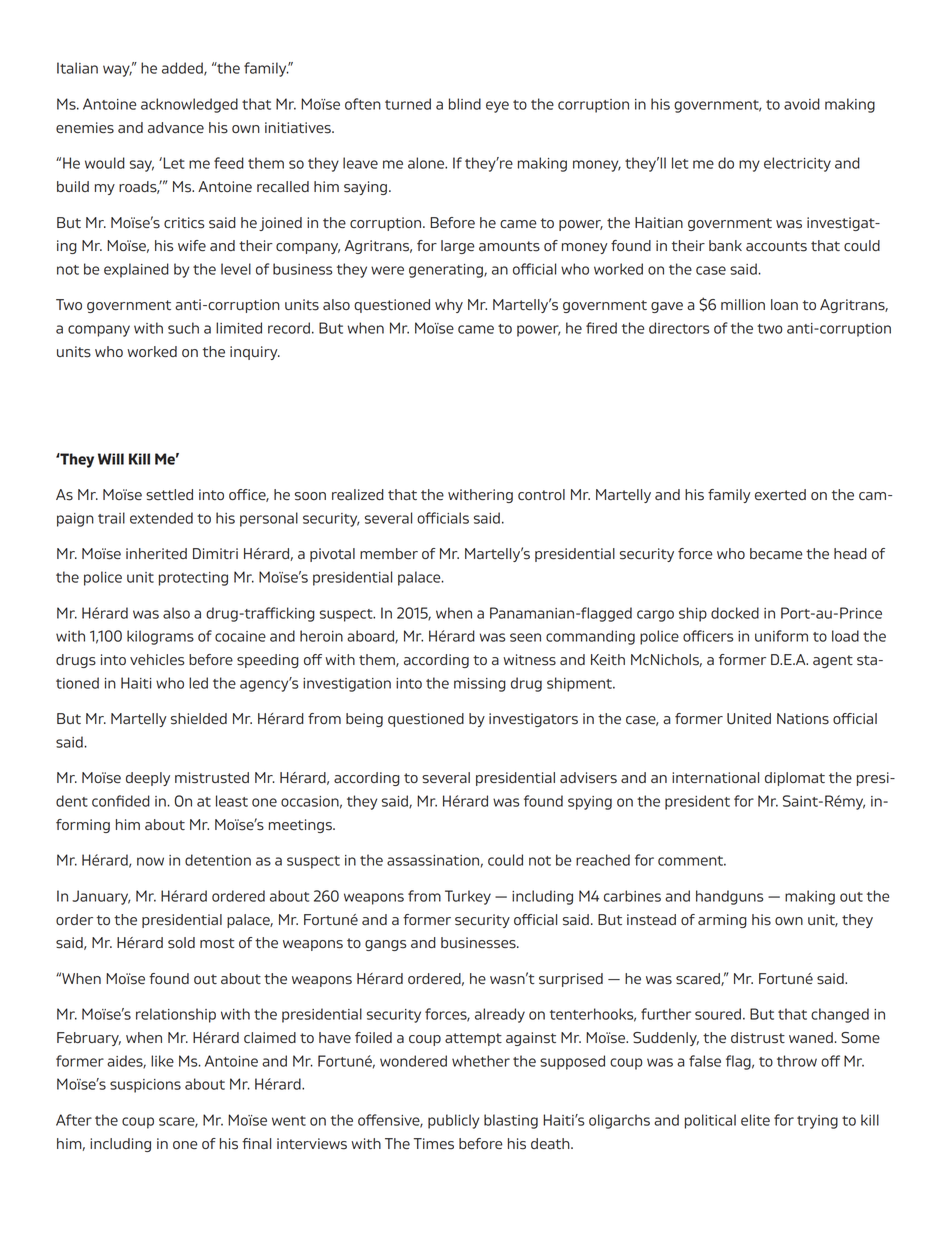 The width and height of the screenshot is (952, 1233). Describe the element at coordinates (465, 104) in the screenshot. I see `blind` at that location.
